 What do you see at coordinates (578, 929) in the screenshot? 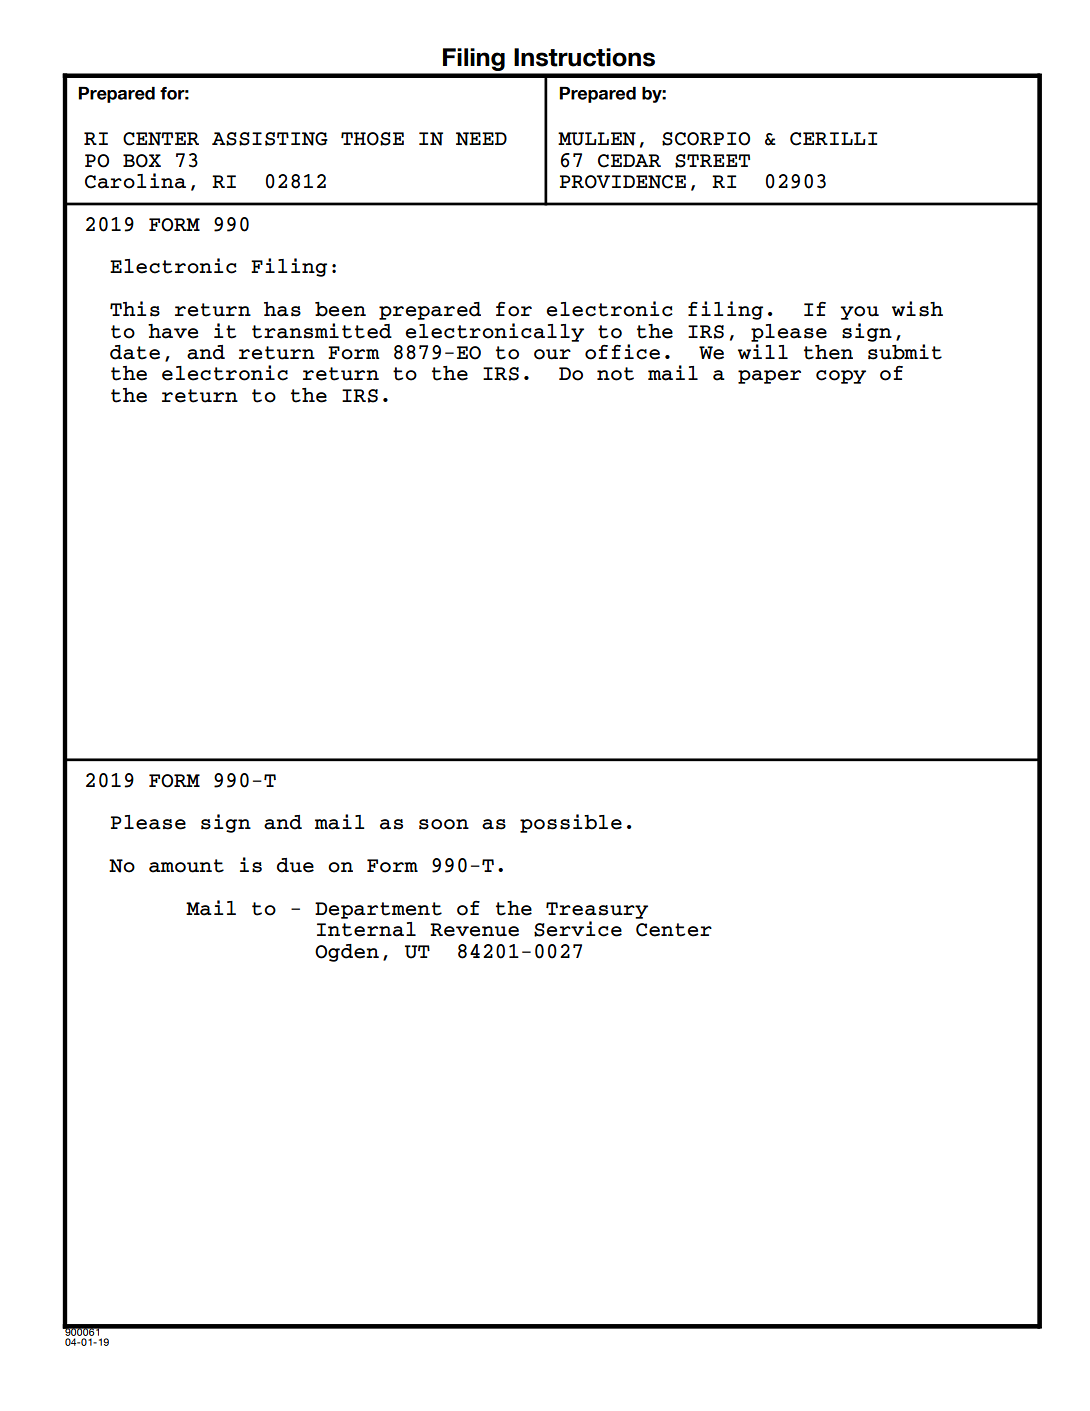
I see `Service` at bounding box center [578, 929].
